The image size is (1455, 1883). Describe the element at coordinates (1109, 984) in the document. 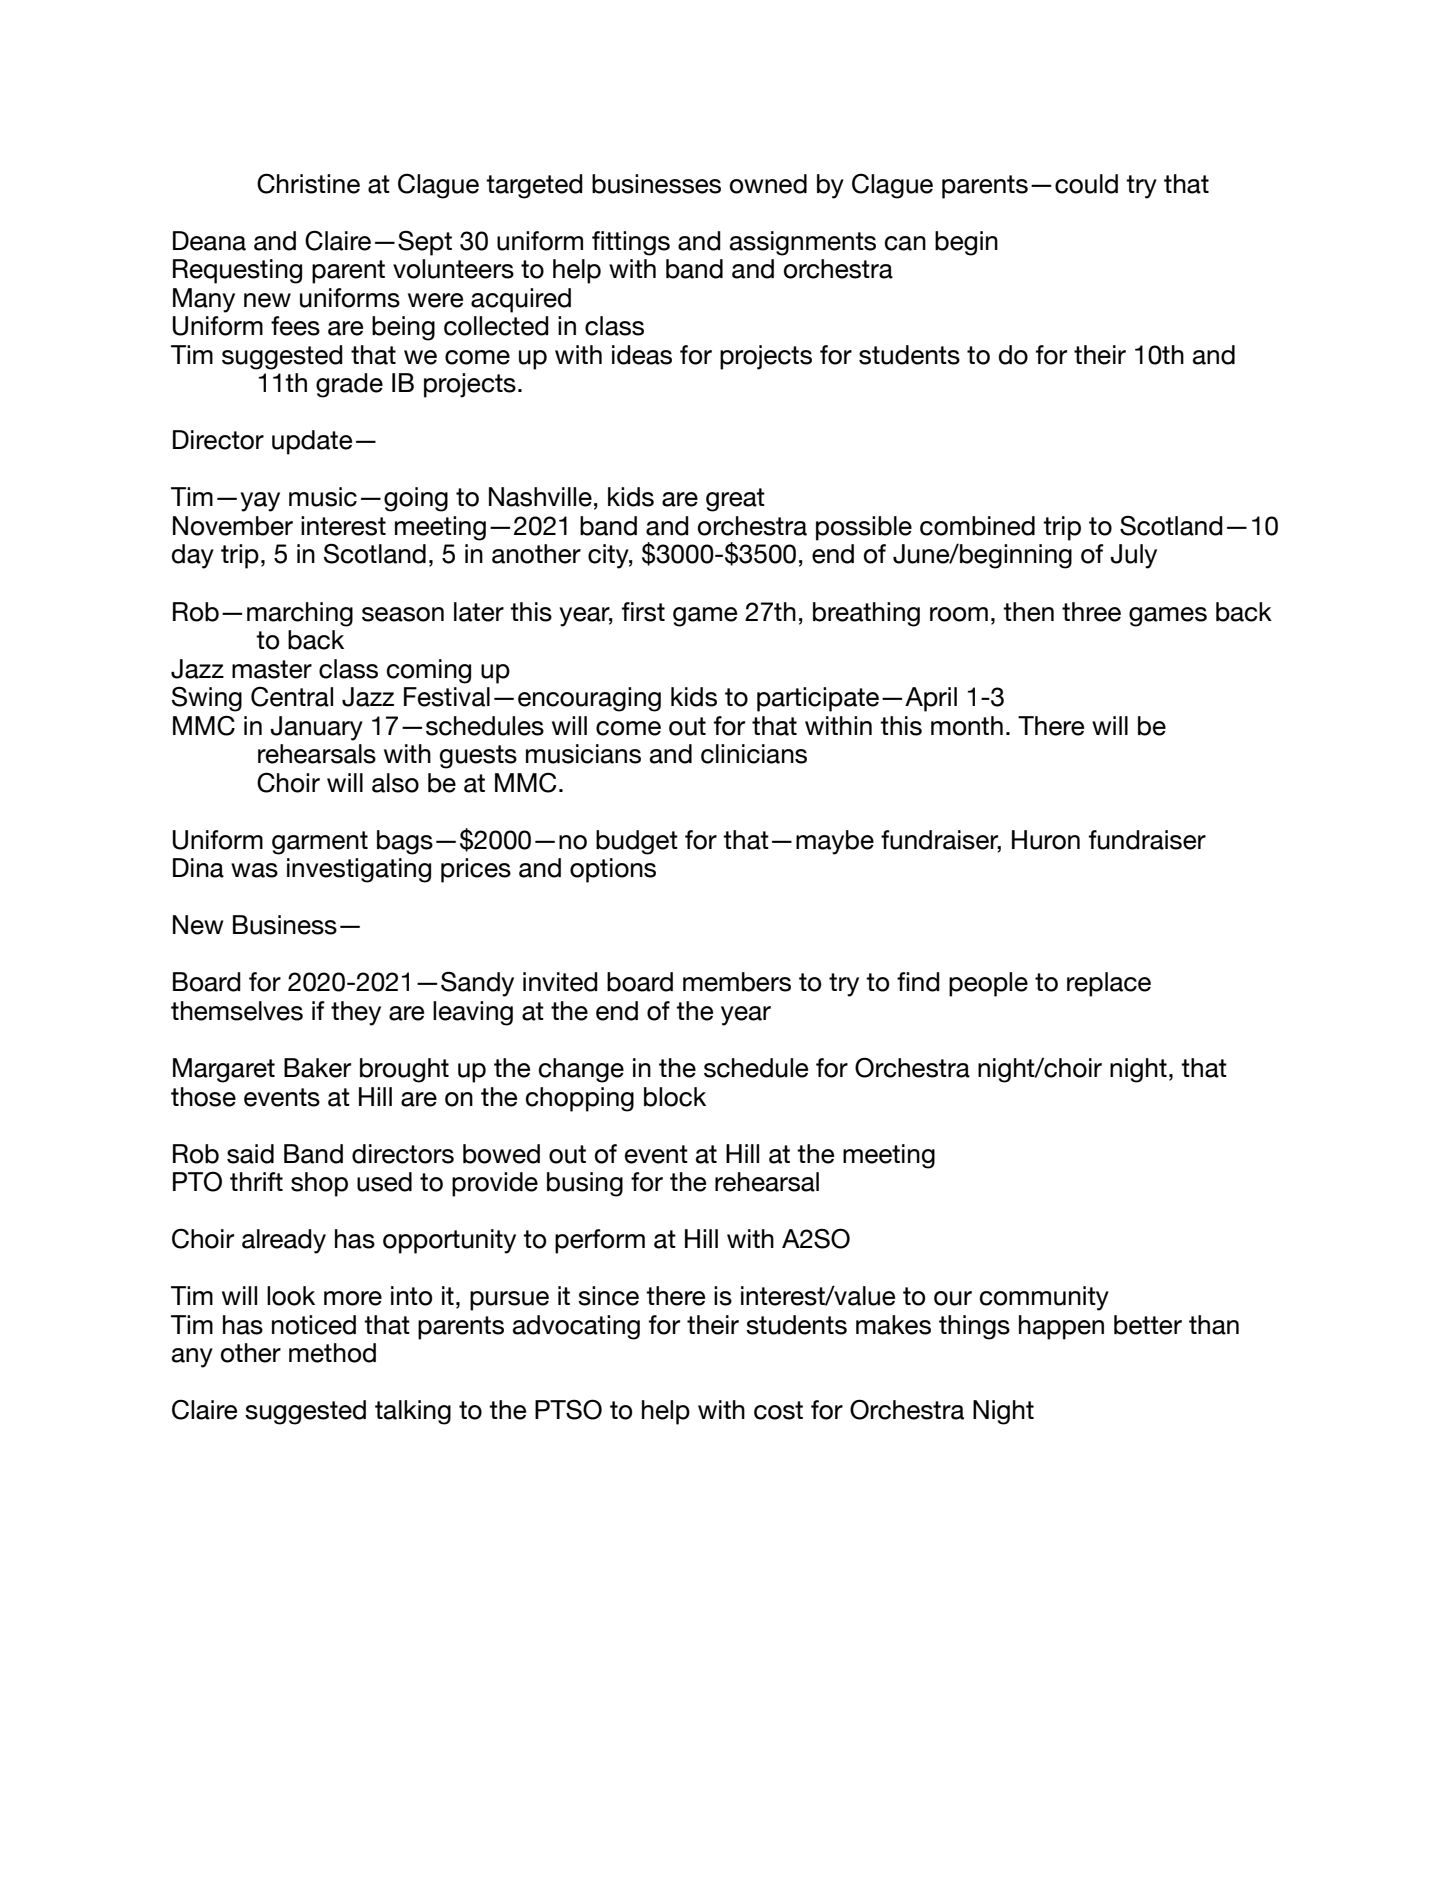

I see `replace` at that location.
